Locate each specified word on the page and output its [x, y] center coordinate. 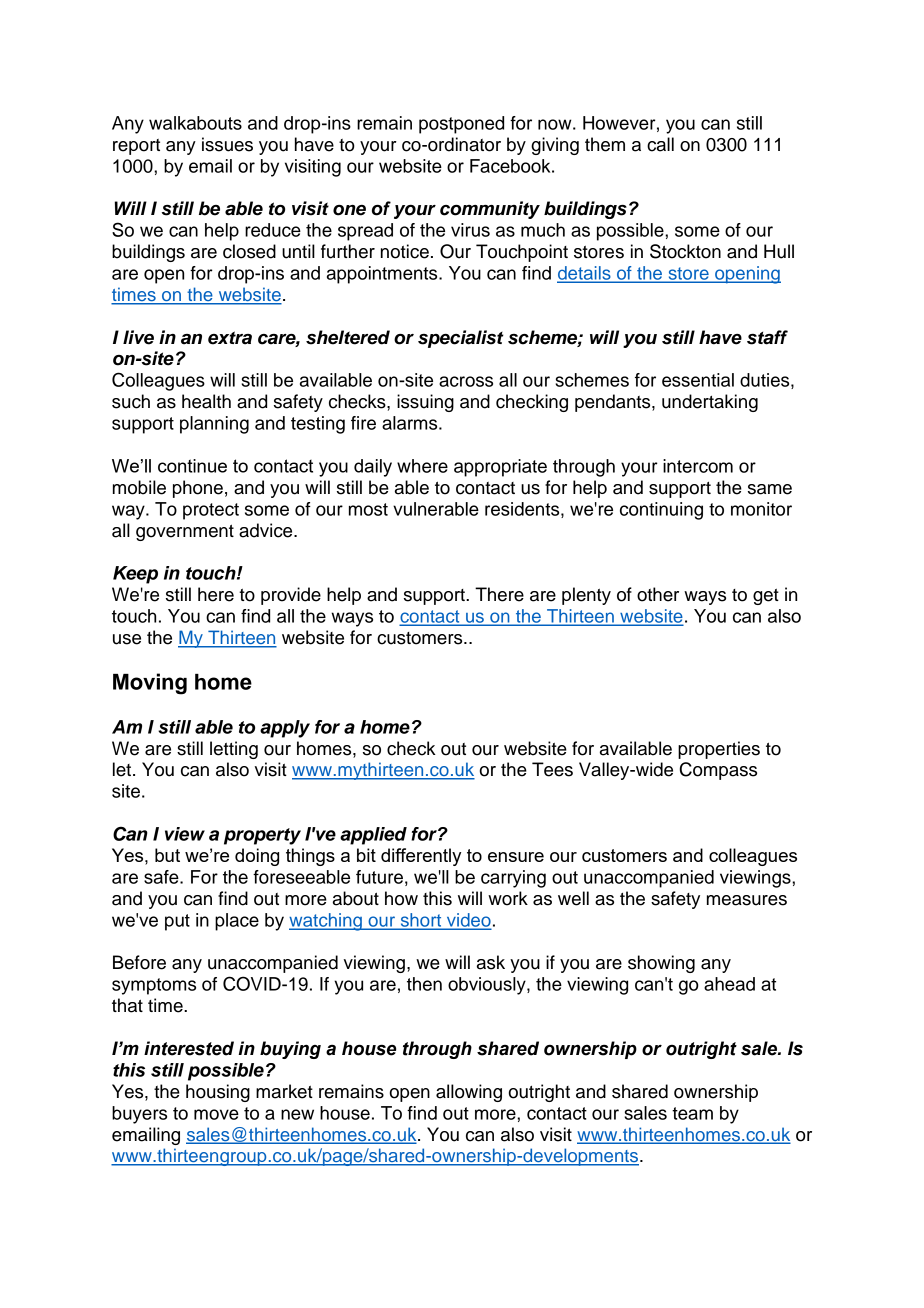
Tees [552, 769]
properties [719, 750]
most [368, 509]
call [660, 144]
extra [230, 338]
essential [698, 380]
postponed [461, 125]
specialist [461, 339]
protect [211, 511]
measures [747, 900]
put [177, 922]
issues [227, 144]
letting [234, 750]
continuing [661, 511]
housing [218, 1093]
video [467, 921]
